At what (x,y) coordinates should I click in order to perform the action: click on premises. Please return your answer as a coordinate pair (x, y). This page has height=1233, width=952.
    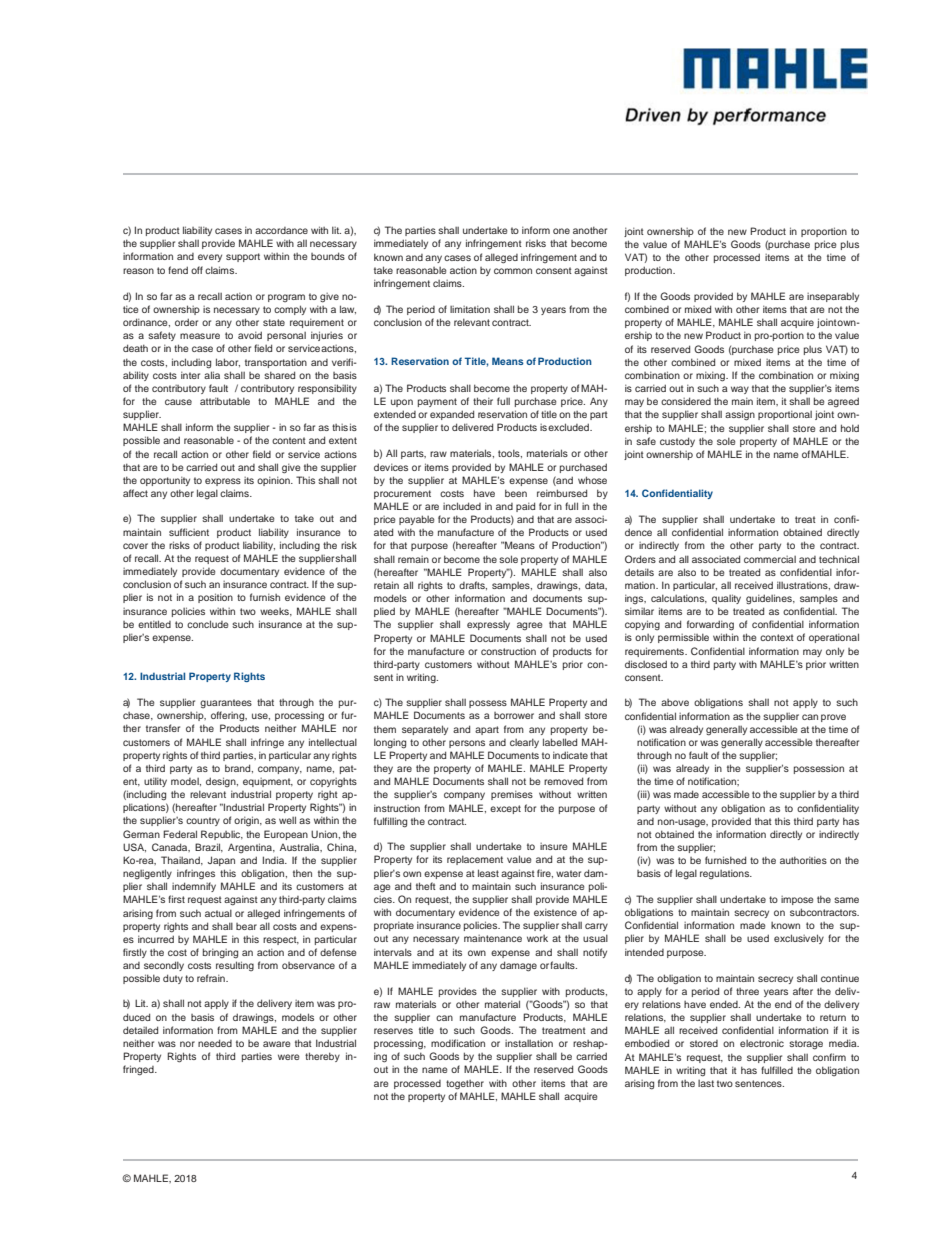
    Looking at the image, I should click on (512, 795).
